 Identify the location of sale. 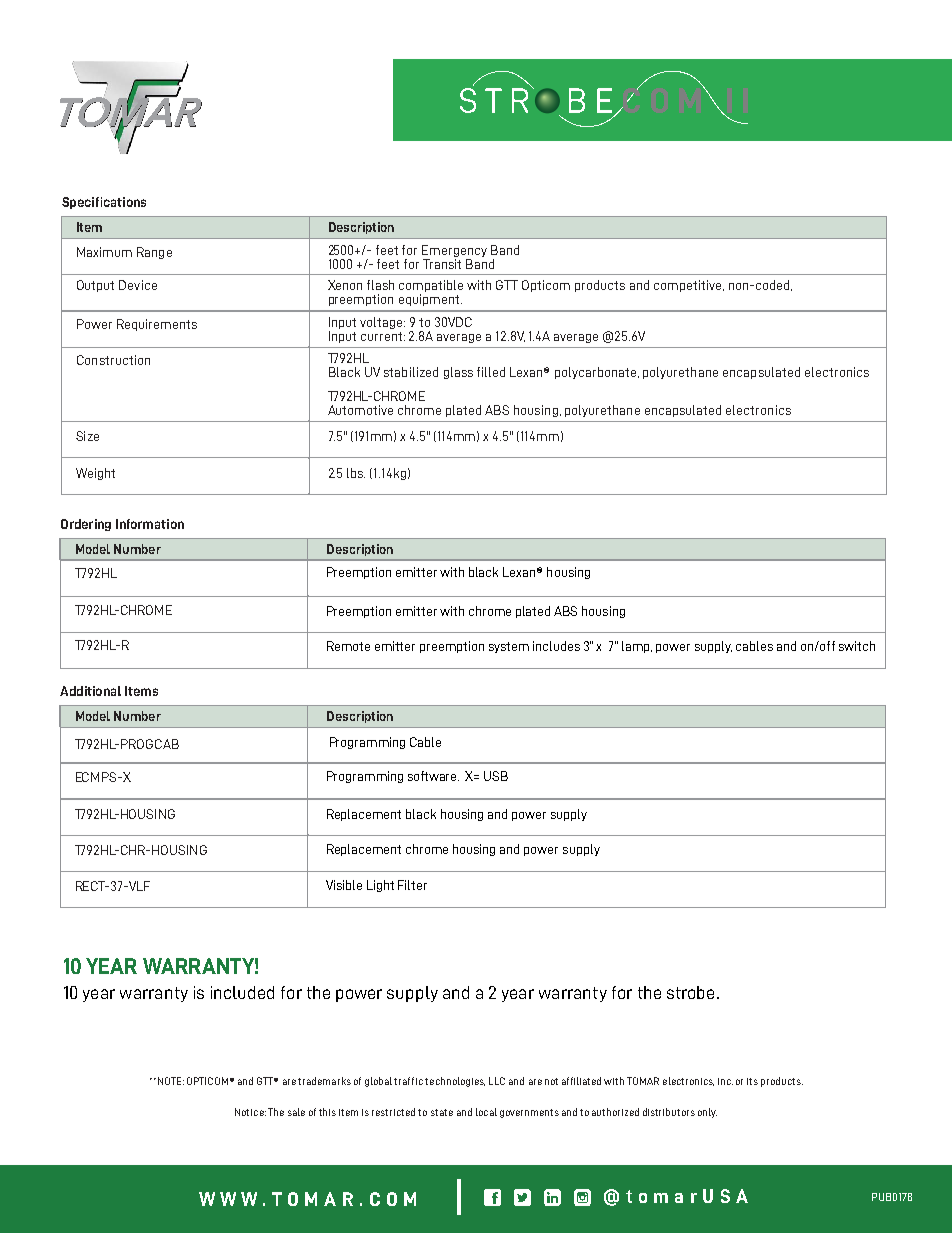
(296, 1112).
